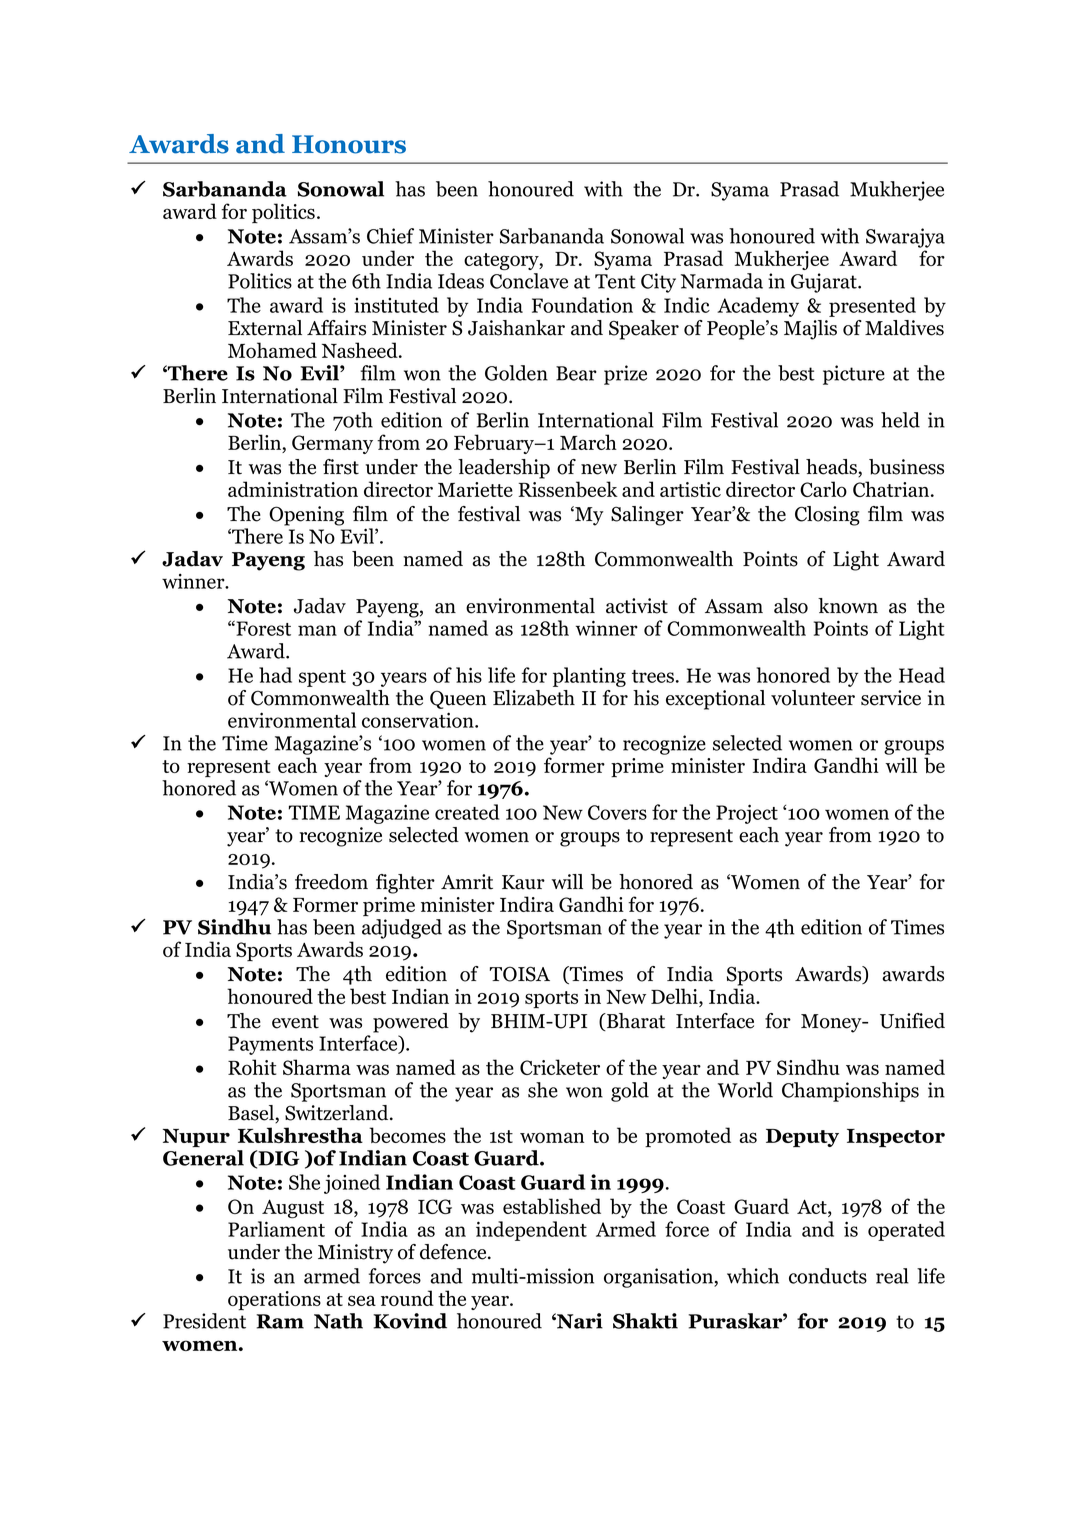  I want to click on operations, so click(274, 1300).
